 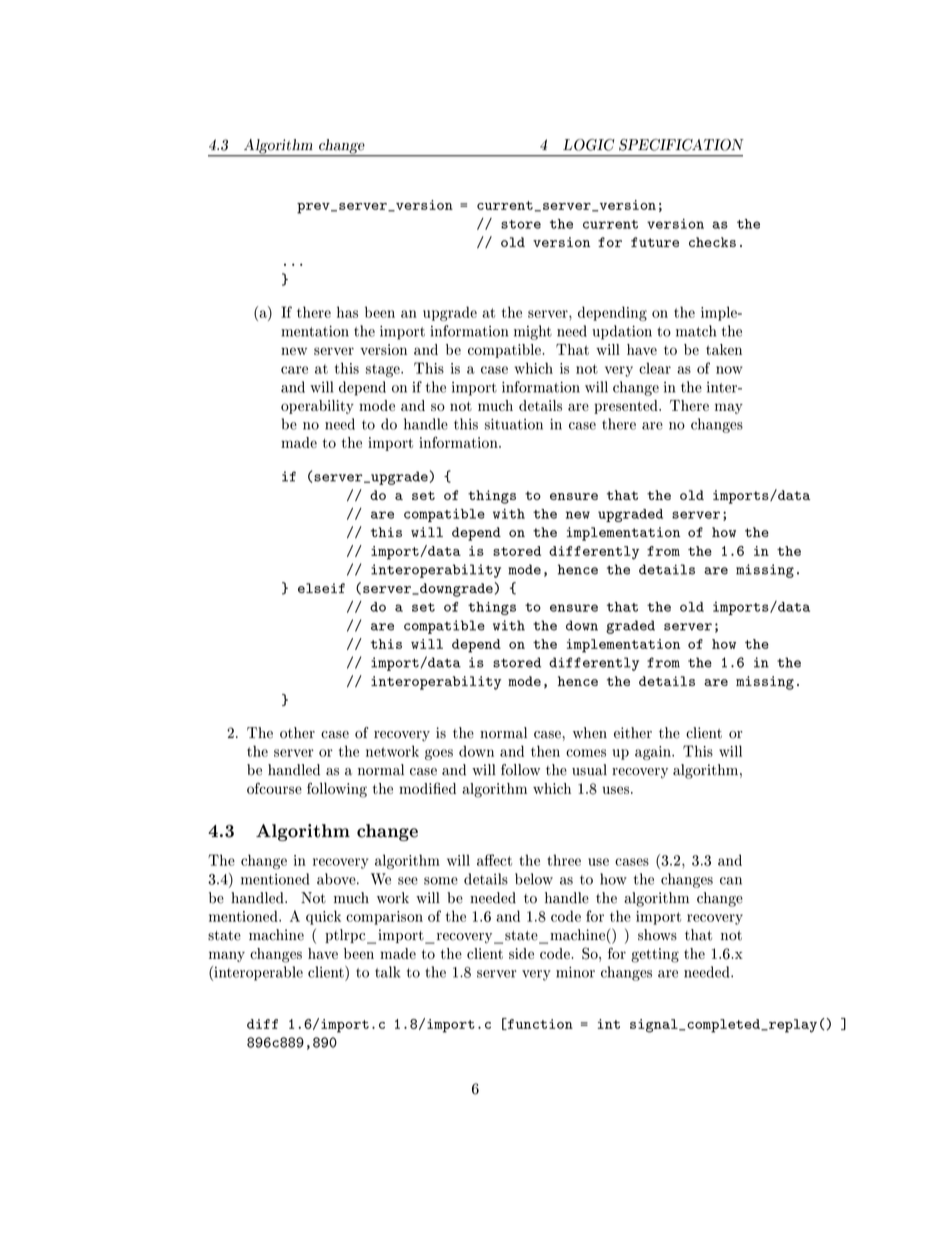 I want to click on elseif, so click(x=321, y=588).
